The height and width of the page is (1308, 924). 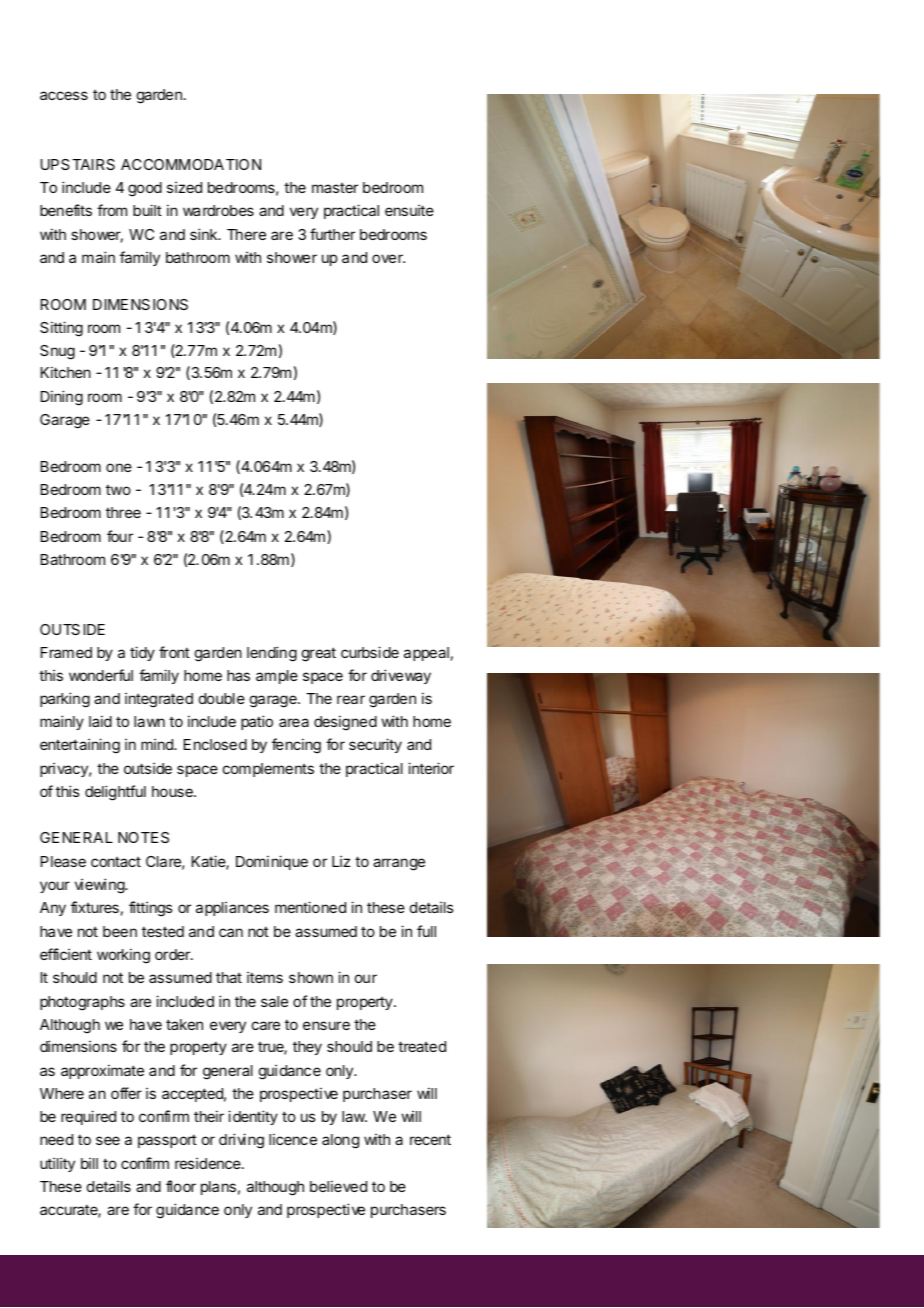 I want to click on curbside, so click(x=370, y=652).
